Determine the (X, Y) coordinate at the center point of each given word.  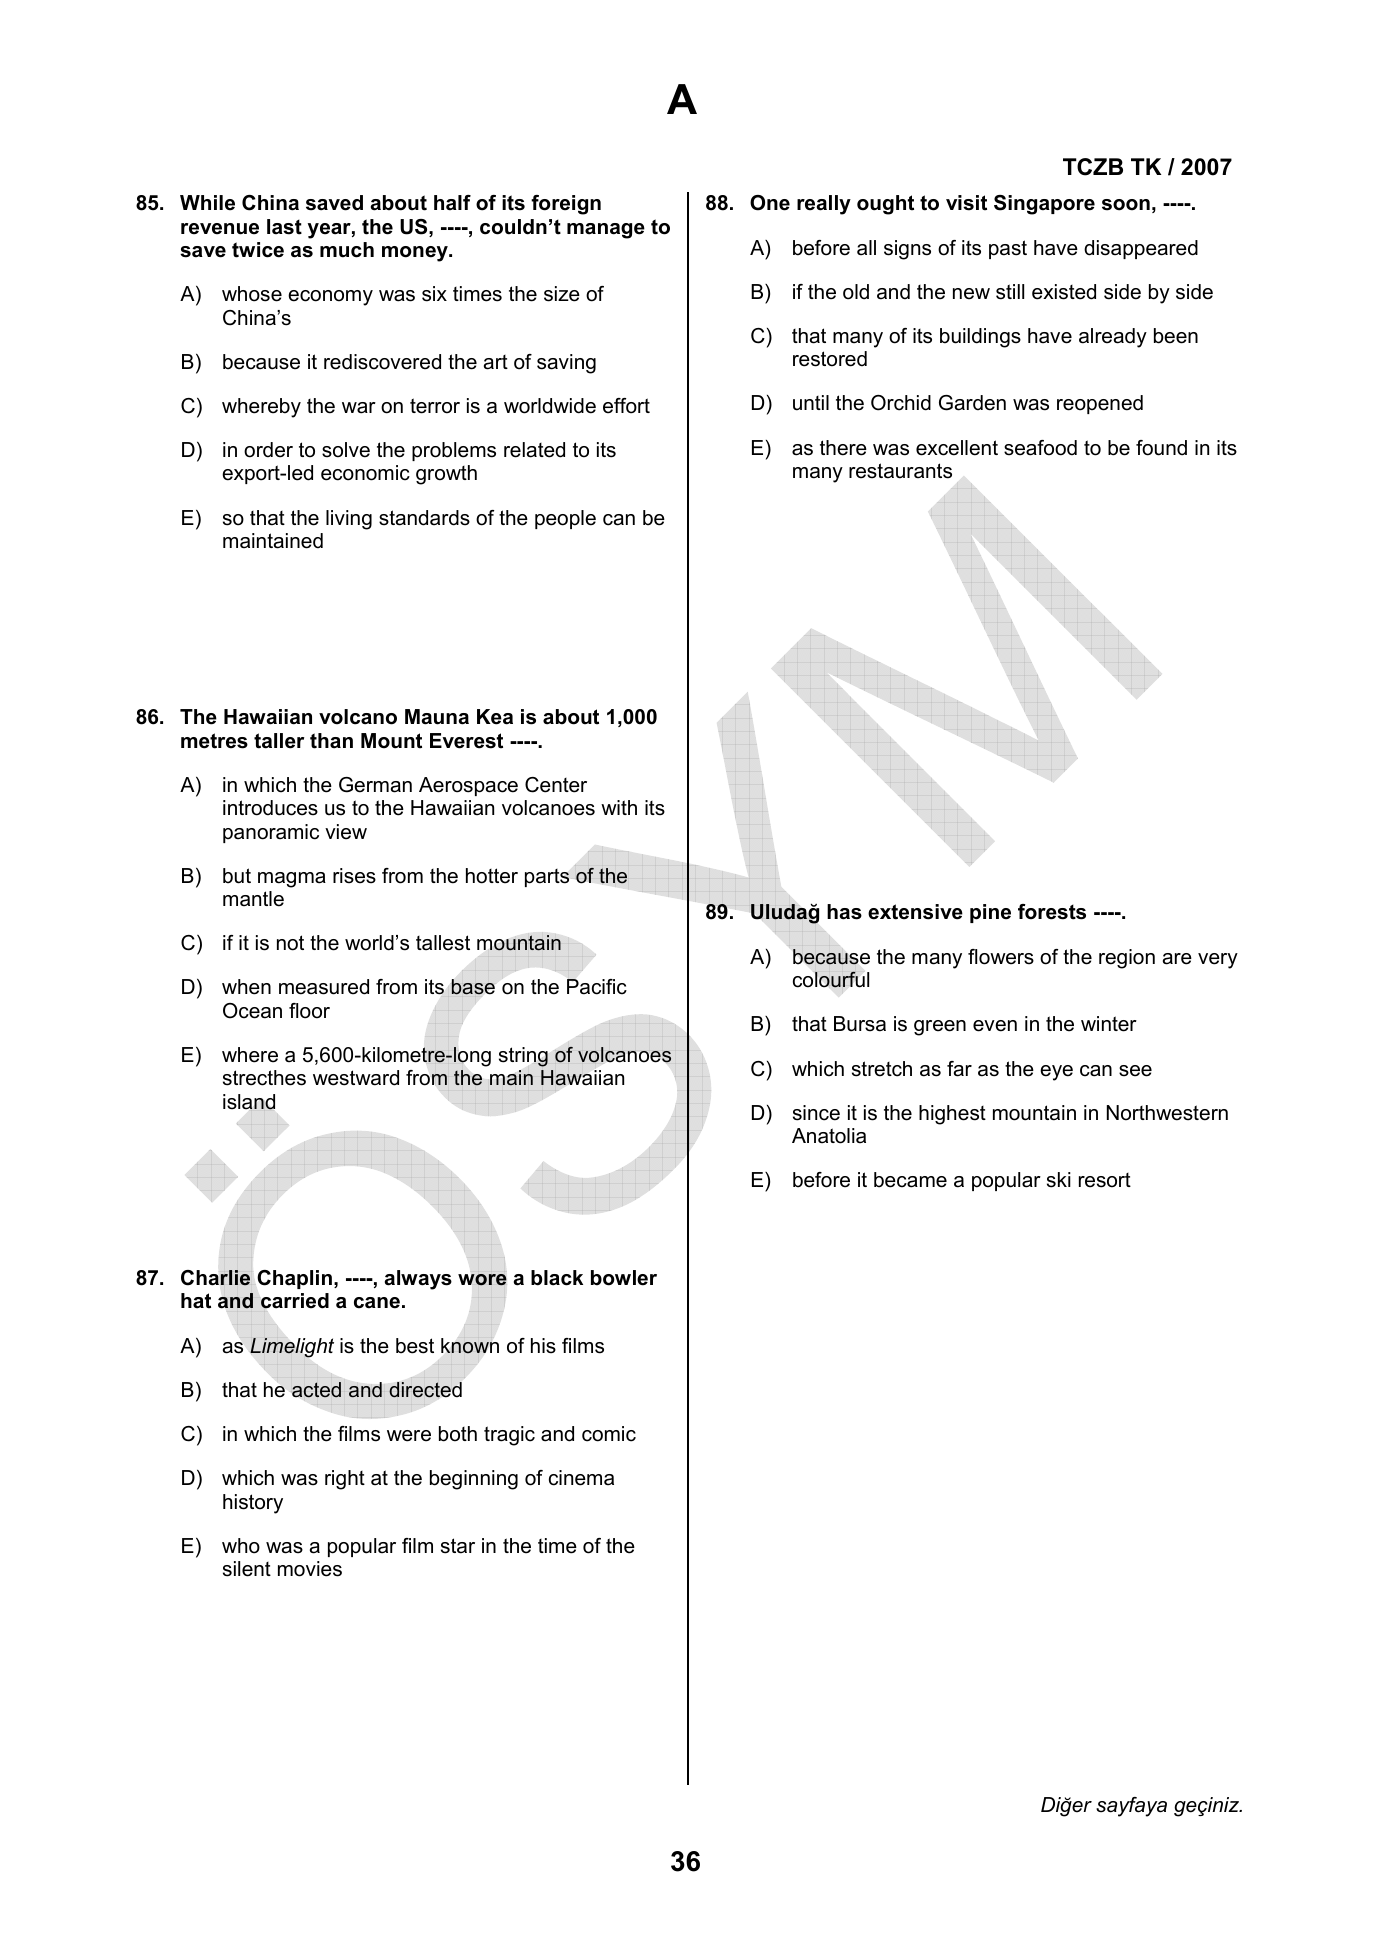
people (565, 519)
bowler (624, 1278)
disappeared (1141, 249)
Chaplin (294, 1279)
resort (1105, 1180)
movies (310, 1569)
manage (606, 231)
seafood (1040, 448)
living (349, 520)
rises (354, 876)
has (844, 912)
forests (1052, 912)
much (347, 250)
